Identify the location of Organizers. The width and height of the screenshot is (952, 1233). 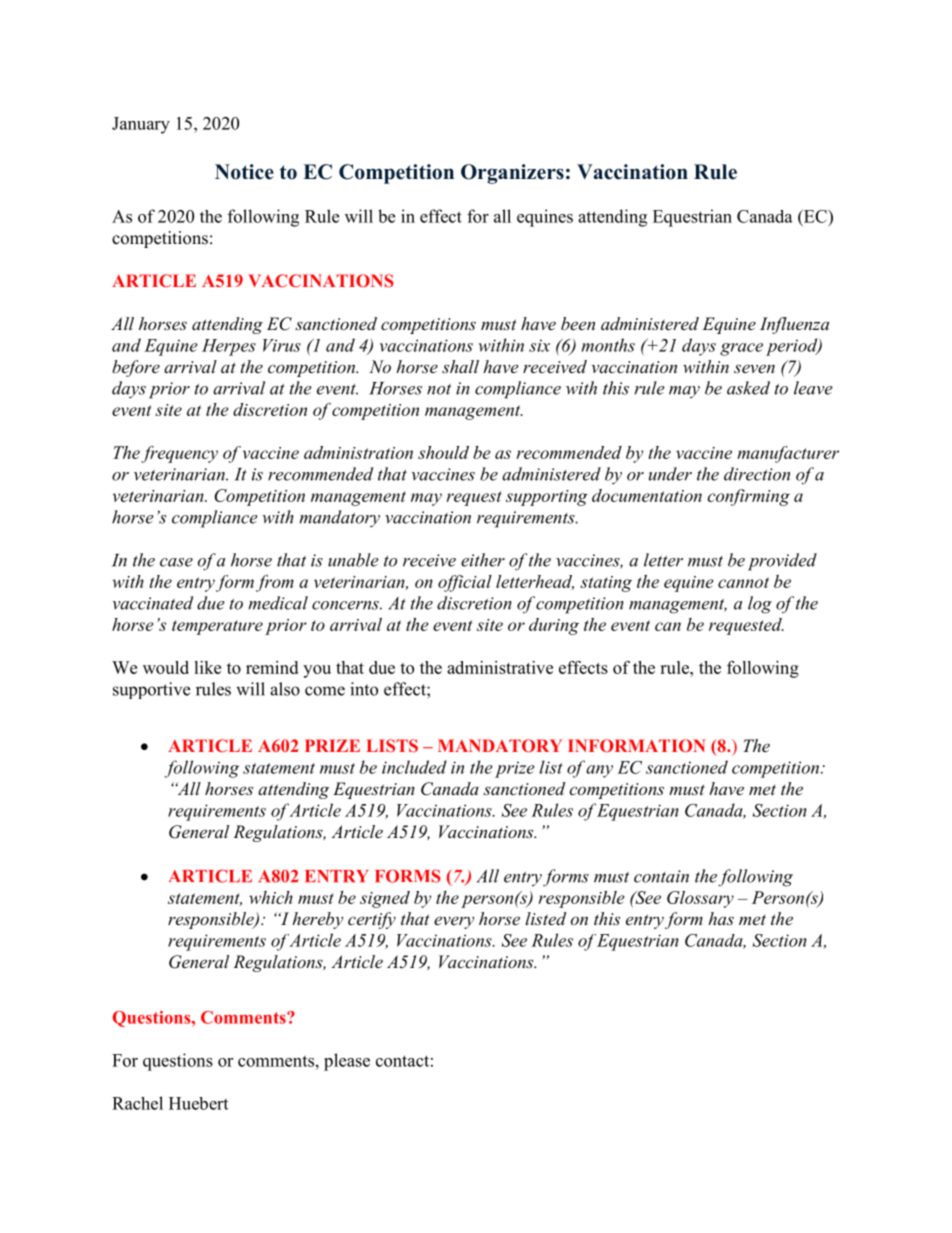
(512, 174).
